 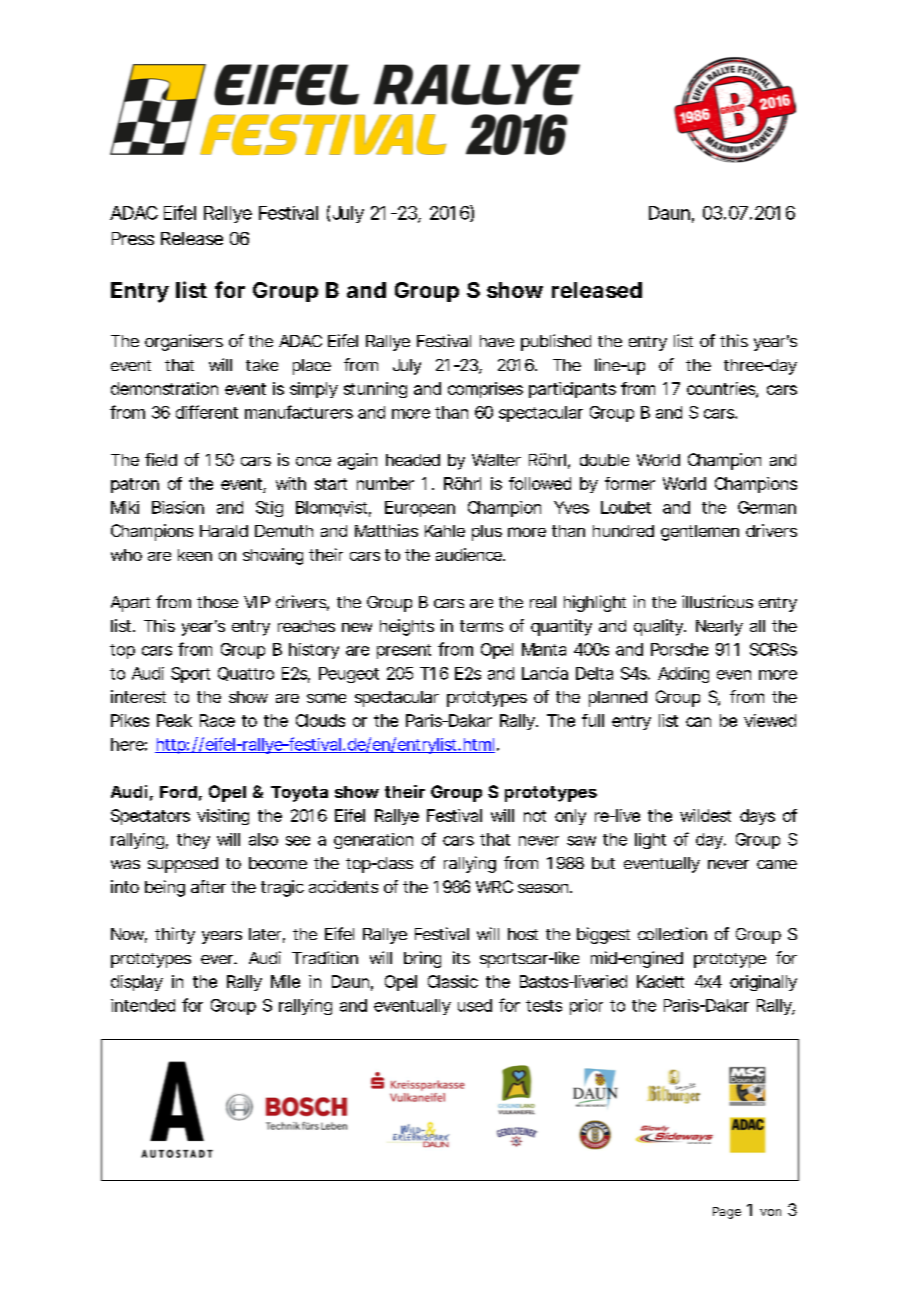 What do you see at coordinates (475, 1005) in the screenshot?
I see `used` at bounding box center [475, 1005].
